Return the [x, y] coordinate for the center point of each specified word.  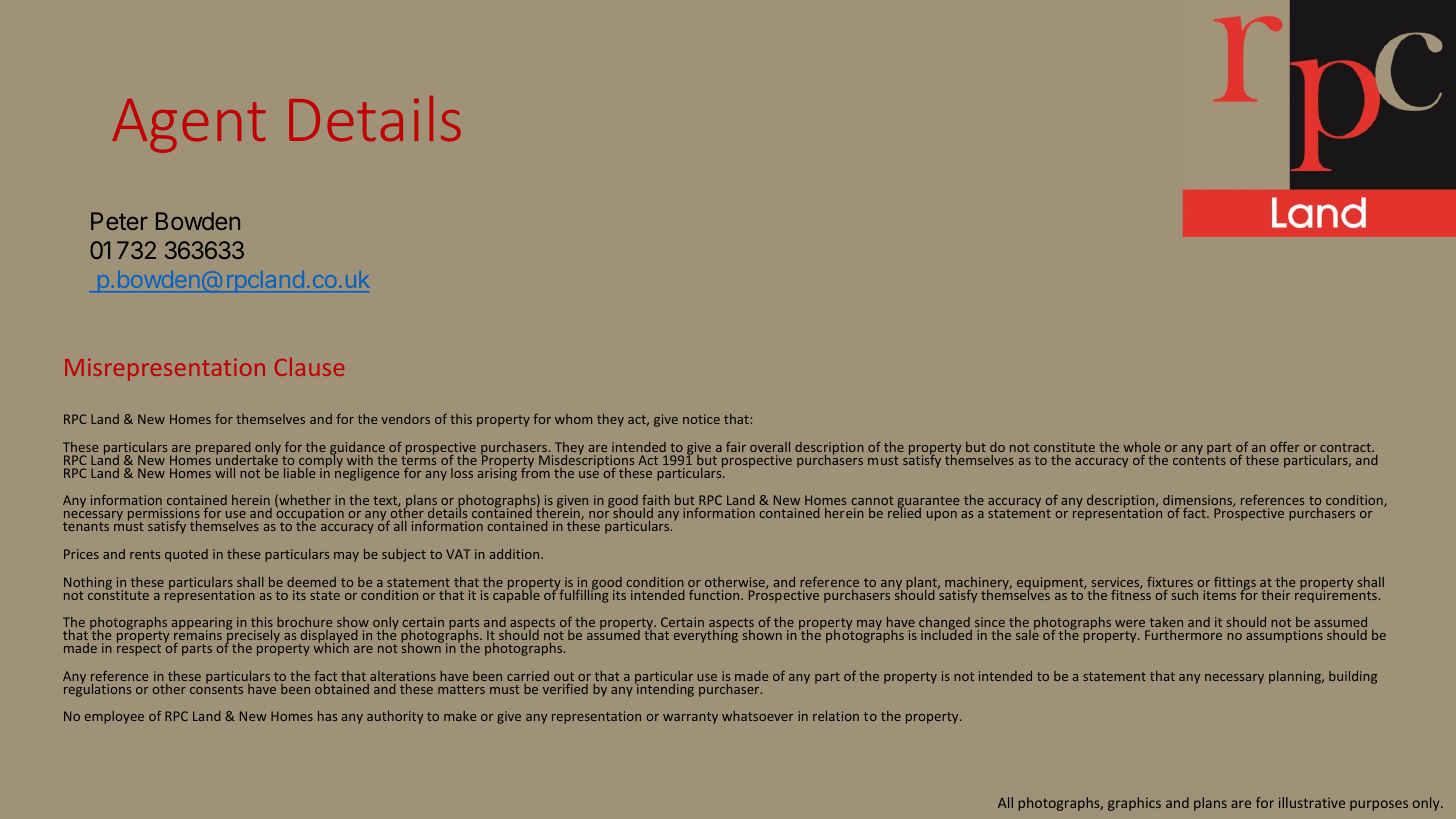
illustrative [1312, 802]
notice [701, 419]
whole [1142, 447]
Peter [119, 221]
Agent [189, 126]
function [715, 595]
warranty [690, 718]
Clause [309, 367]
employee [114, 717]
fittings [1235, 584]
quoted [186, 555]
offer [1284, 447]
